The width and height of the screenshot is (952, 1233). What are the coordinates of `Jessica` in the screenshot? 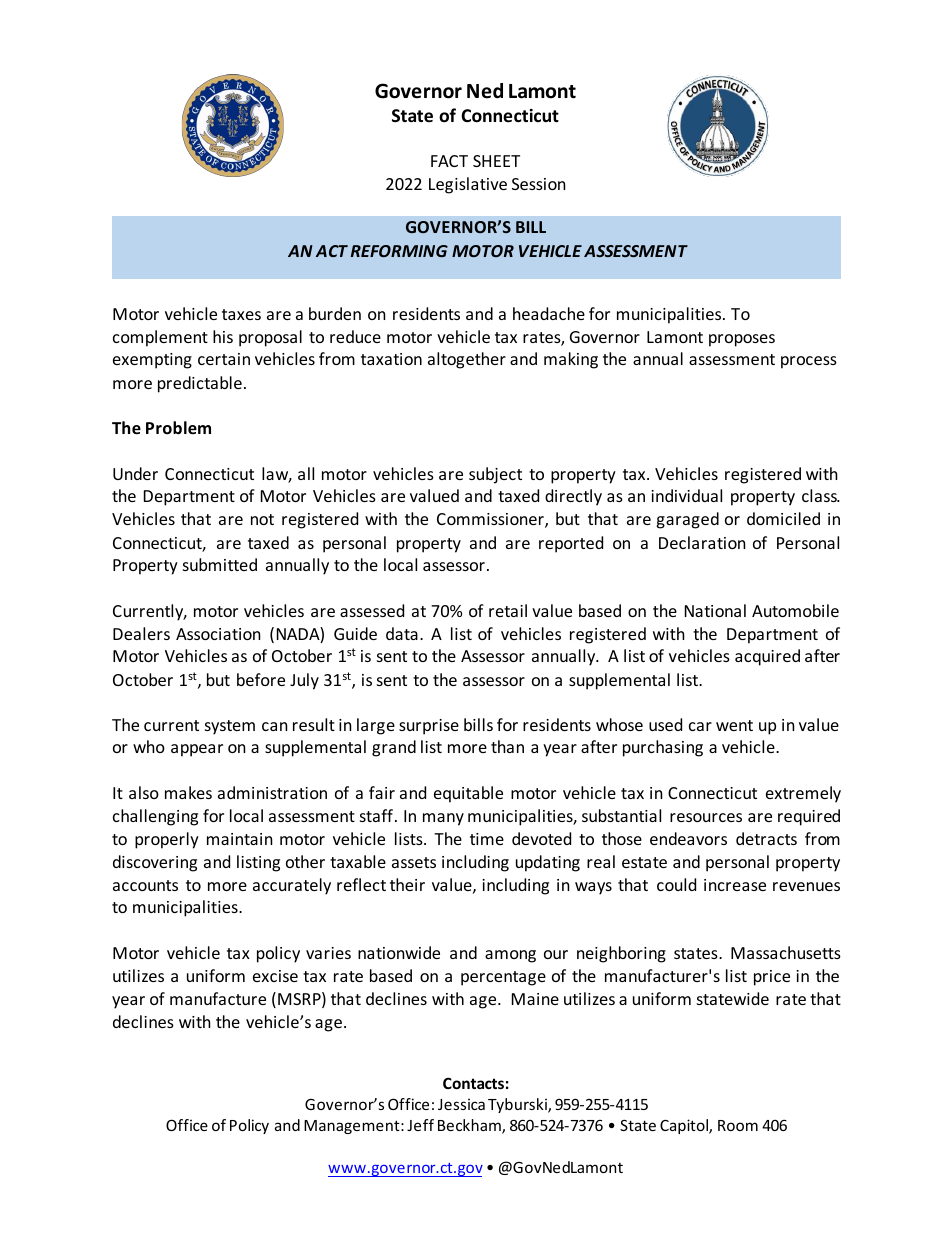 It's located at (461, 1104).
